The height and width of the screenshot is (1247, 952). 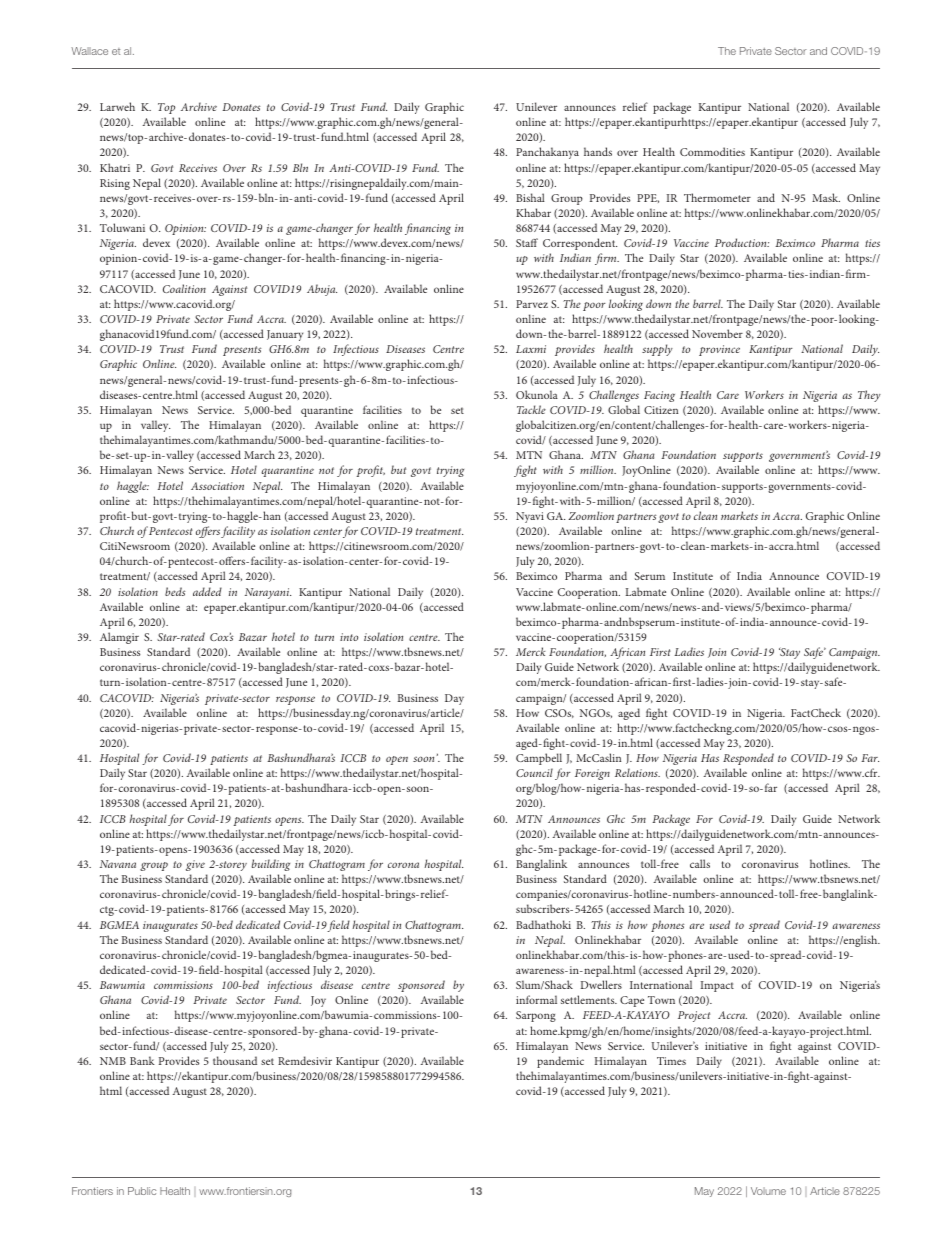 What do you see at coordinates (305, 1060) in the screenshot?
I see `Remdesivir` at bounding box center [305, 1060].
